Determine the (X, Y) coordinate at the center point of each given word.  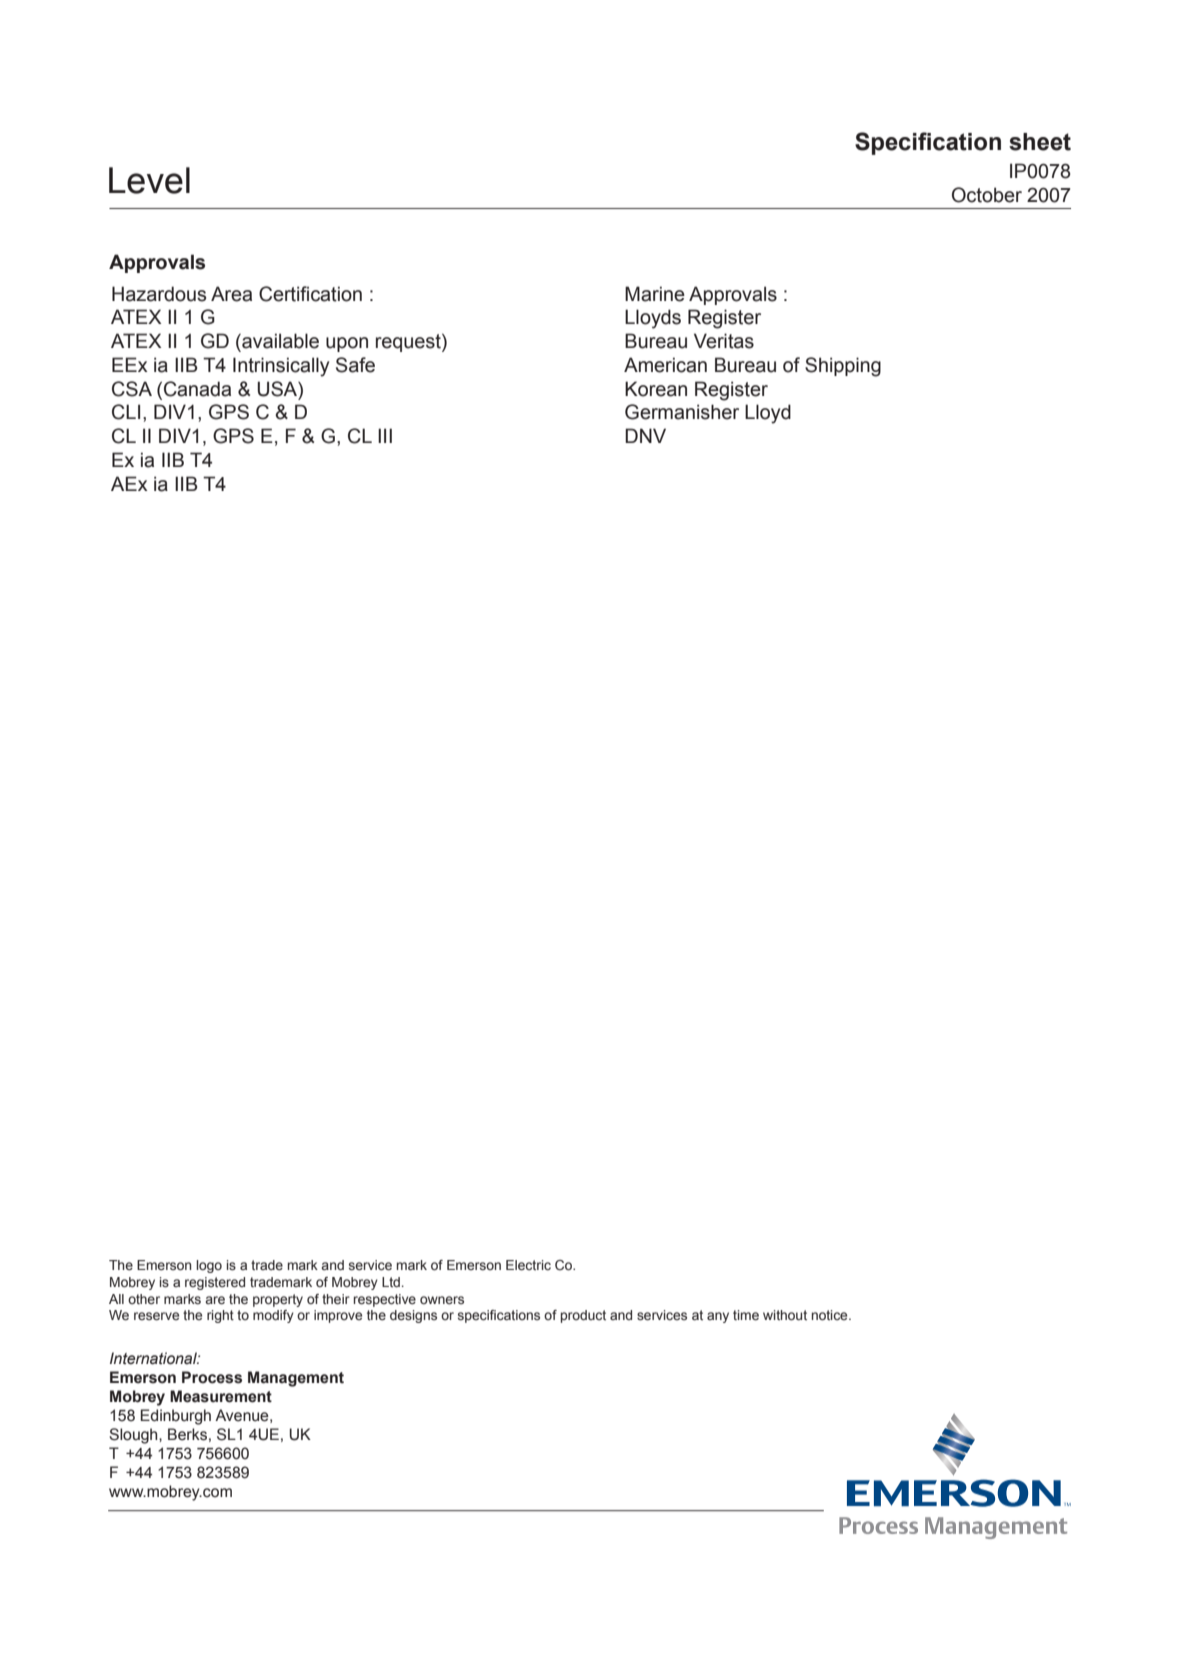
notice (831, 1315)
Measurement (221, 1396)
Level (149, 180)
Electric (528, 1265)
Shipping (843, 367)
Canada (197, 389)
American (665, 365)
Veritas (724, 341)
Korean (656, 389)
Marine (655, 294)
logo (209, 1266)
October (987, 195)
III (385, 435)
